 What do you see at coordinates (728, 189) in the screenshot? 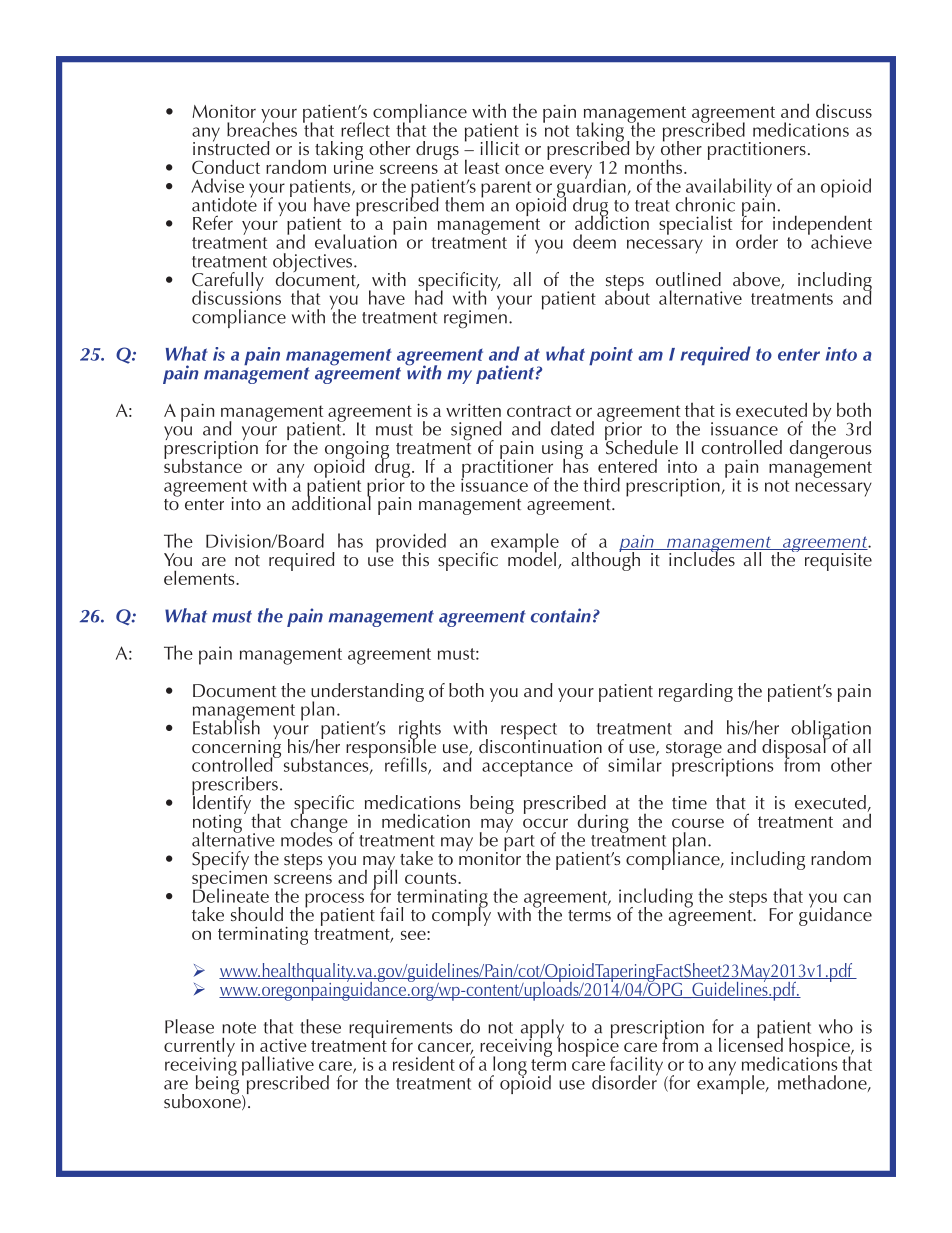
I see `availability` at bounding box center [728, 189].
